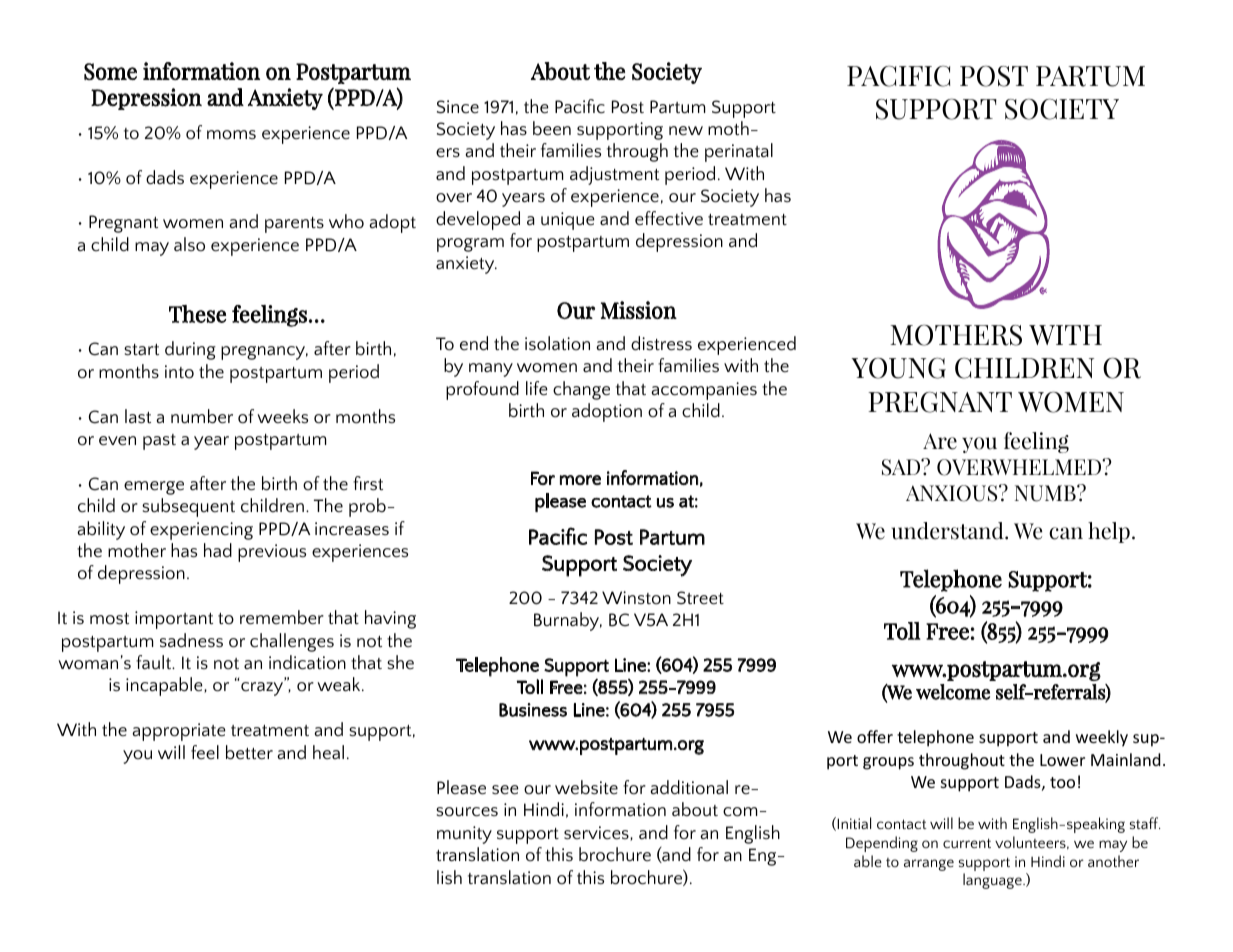 The width and height of the screenshot is (1233, 952). What do you see at coordinates (231, 135) in the screenshot?
I see `moms` at bounding box center [231, 135].
